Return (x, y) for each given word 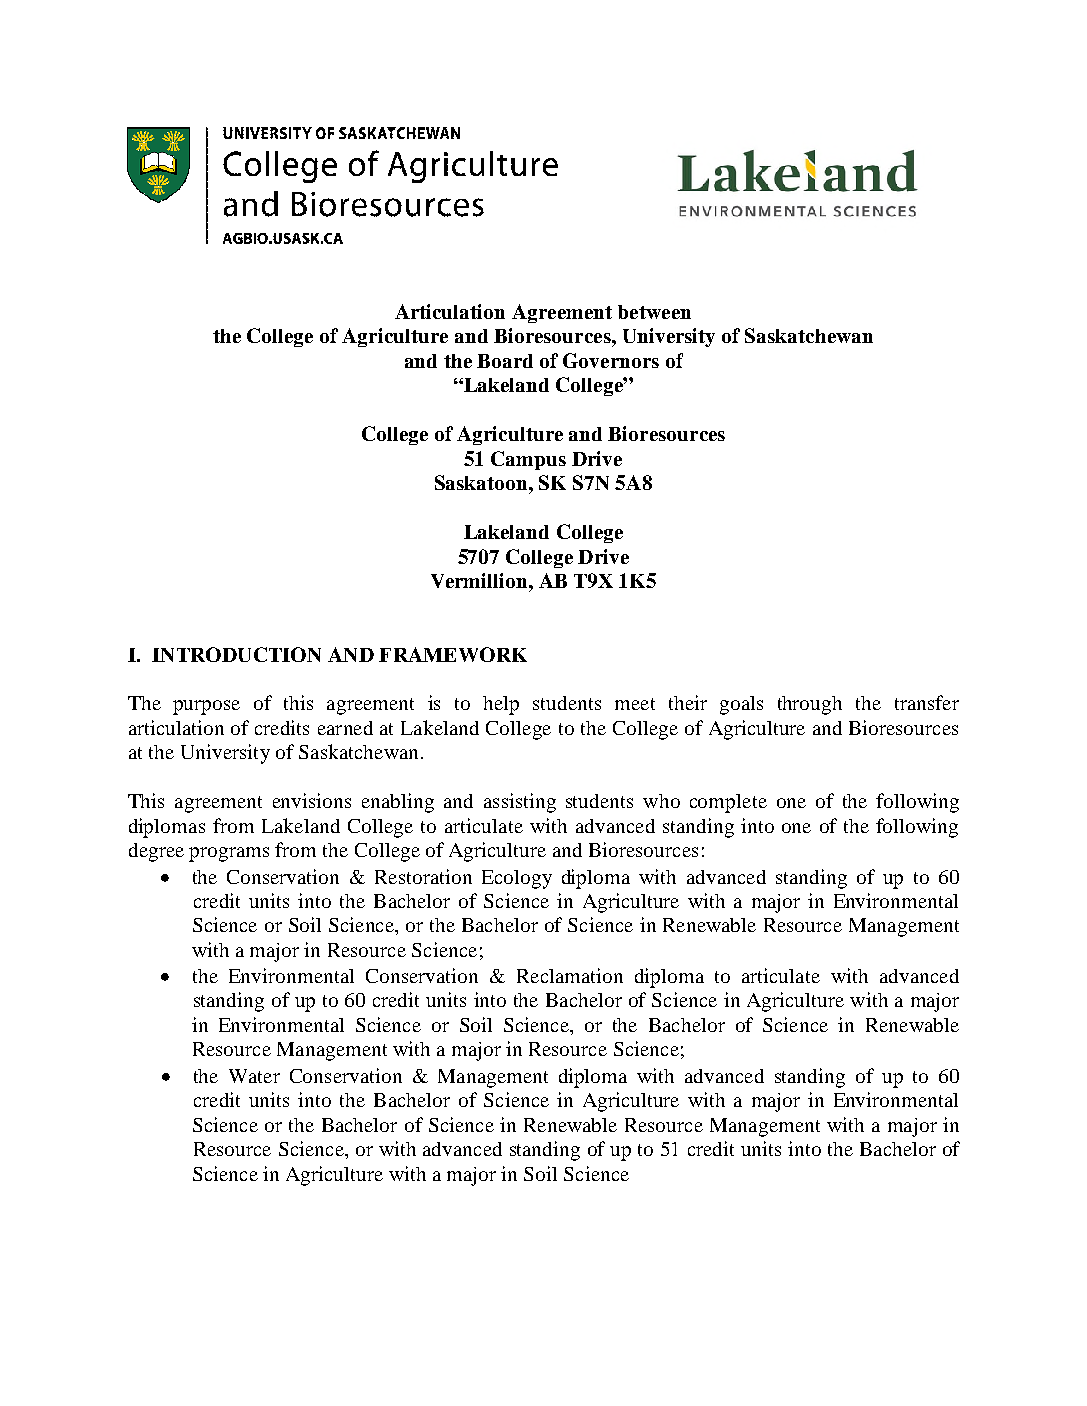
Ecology (517, 879)
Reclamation (570, 975)
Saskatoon (482, 482)
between (654, 312)
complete (728, 803)
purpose (206, 707)
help (501, 705)
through (810, 705)
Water (254, 1076)
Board (505, 361)
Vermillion (480, 580)
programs (229, 854)
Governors (611, 360)
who (661, 801)
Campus (528, 460)
